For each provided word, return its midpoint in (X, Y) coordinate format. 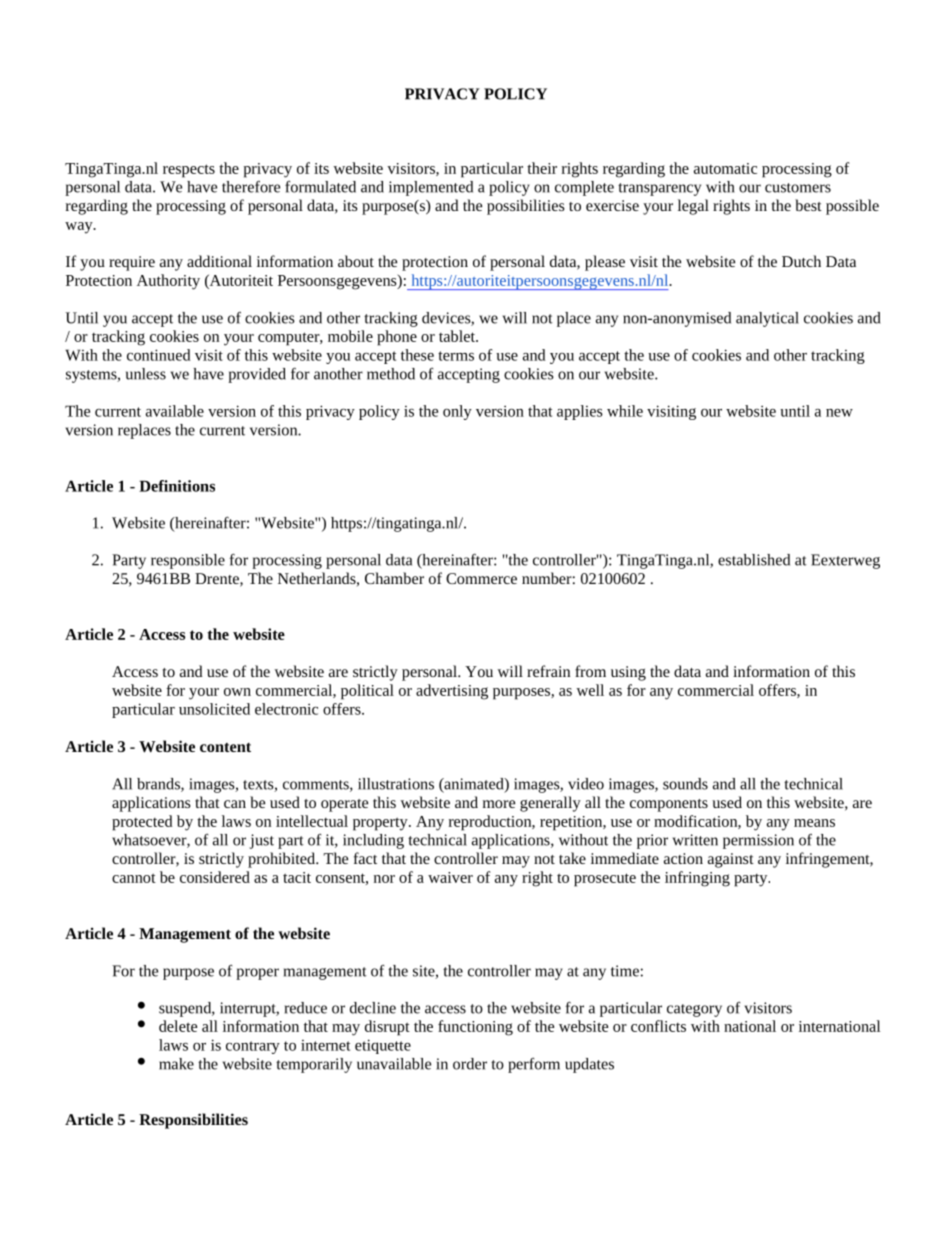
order (470, 1064)
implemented (431, 188)
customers (798, 188)
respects (189, 171)
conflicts (658, 1026)
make (176, 1064)
